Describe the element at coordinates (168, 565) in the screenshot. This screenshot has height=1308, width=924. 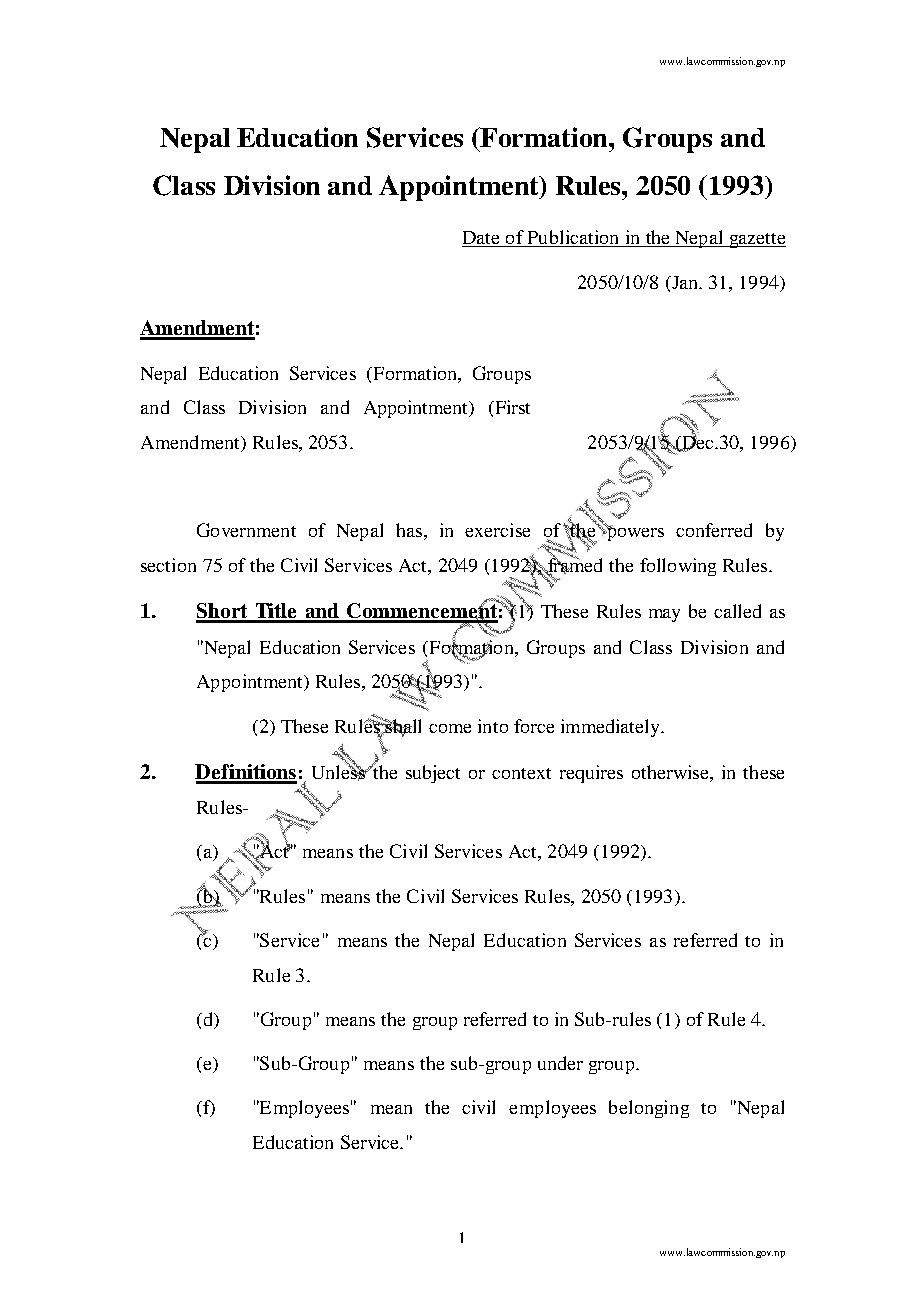
I see `section` at that location.
